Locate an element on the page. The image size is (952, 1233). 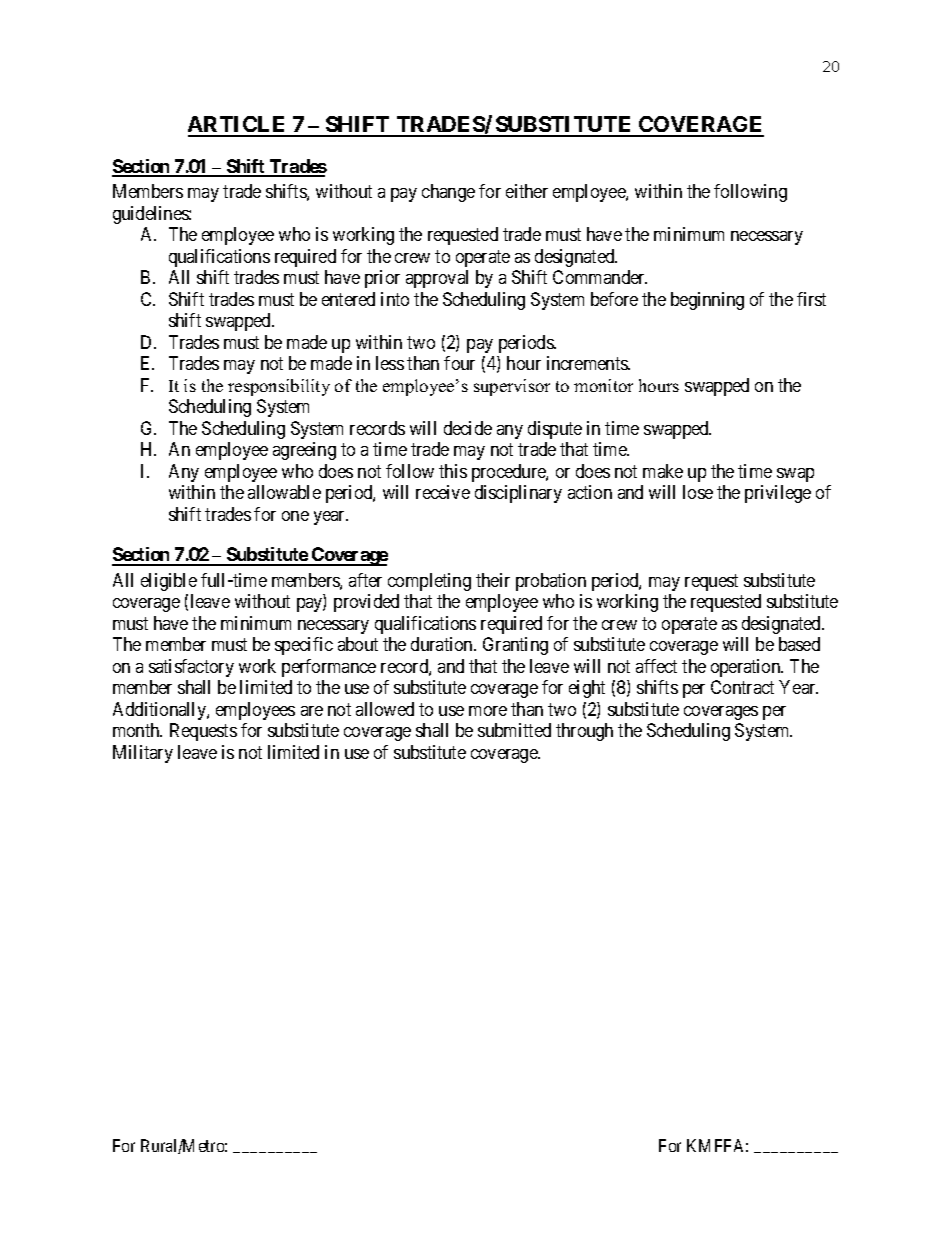
guidelines is located at coordinates (151, 215).
